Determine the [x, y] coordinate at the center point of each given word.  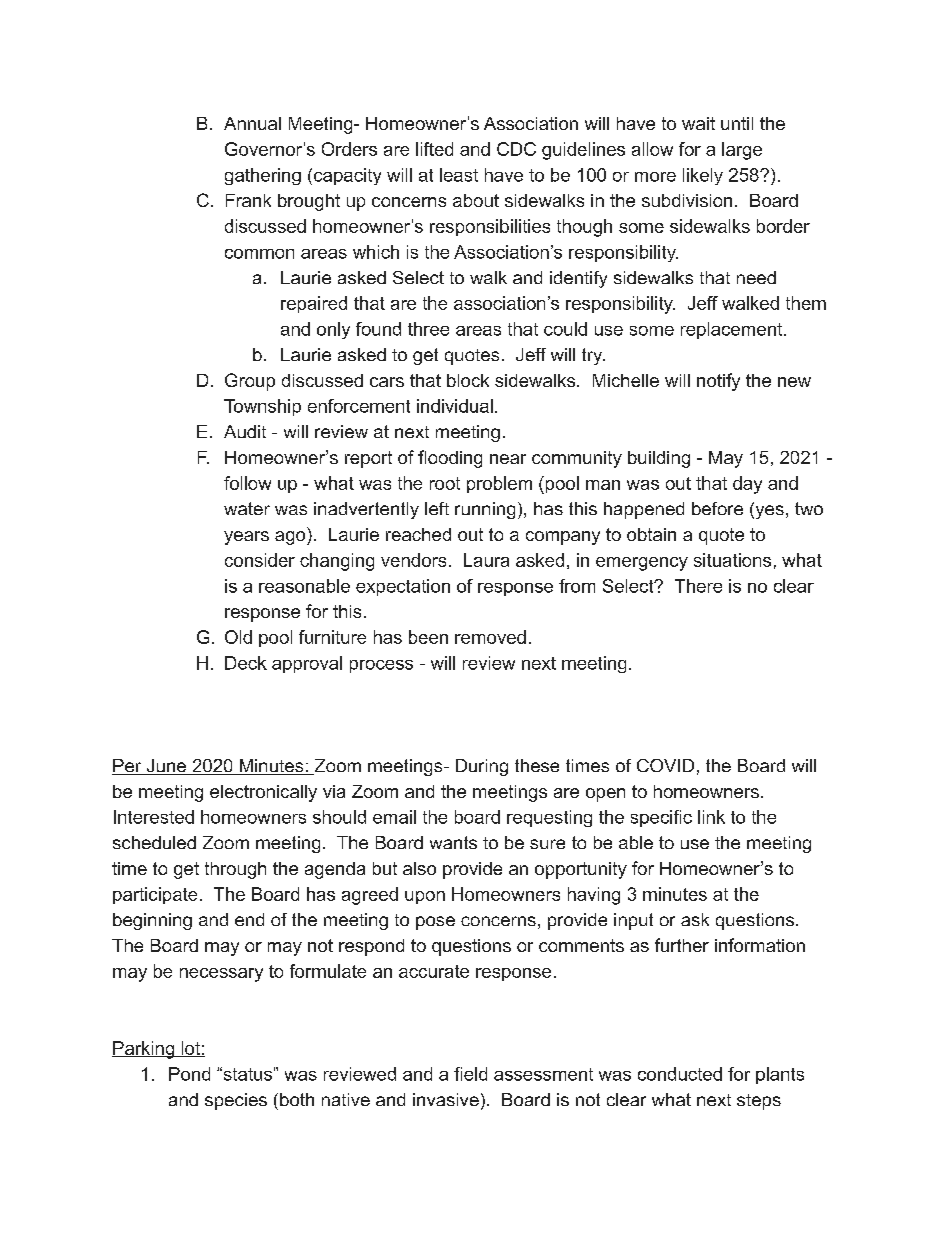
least [459, 175]
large [742, 151]
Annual [252, 123]
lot [190, 1049]
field [470, 1074]
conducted [680, 1074]
